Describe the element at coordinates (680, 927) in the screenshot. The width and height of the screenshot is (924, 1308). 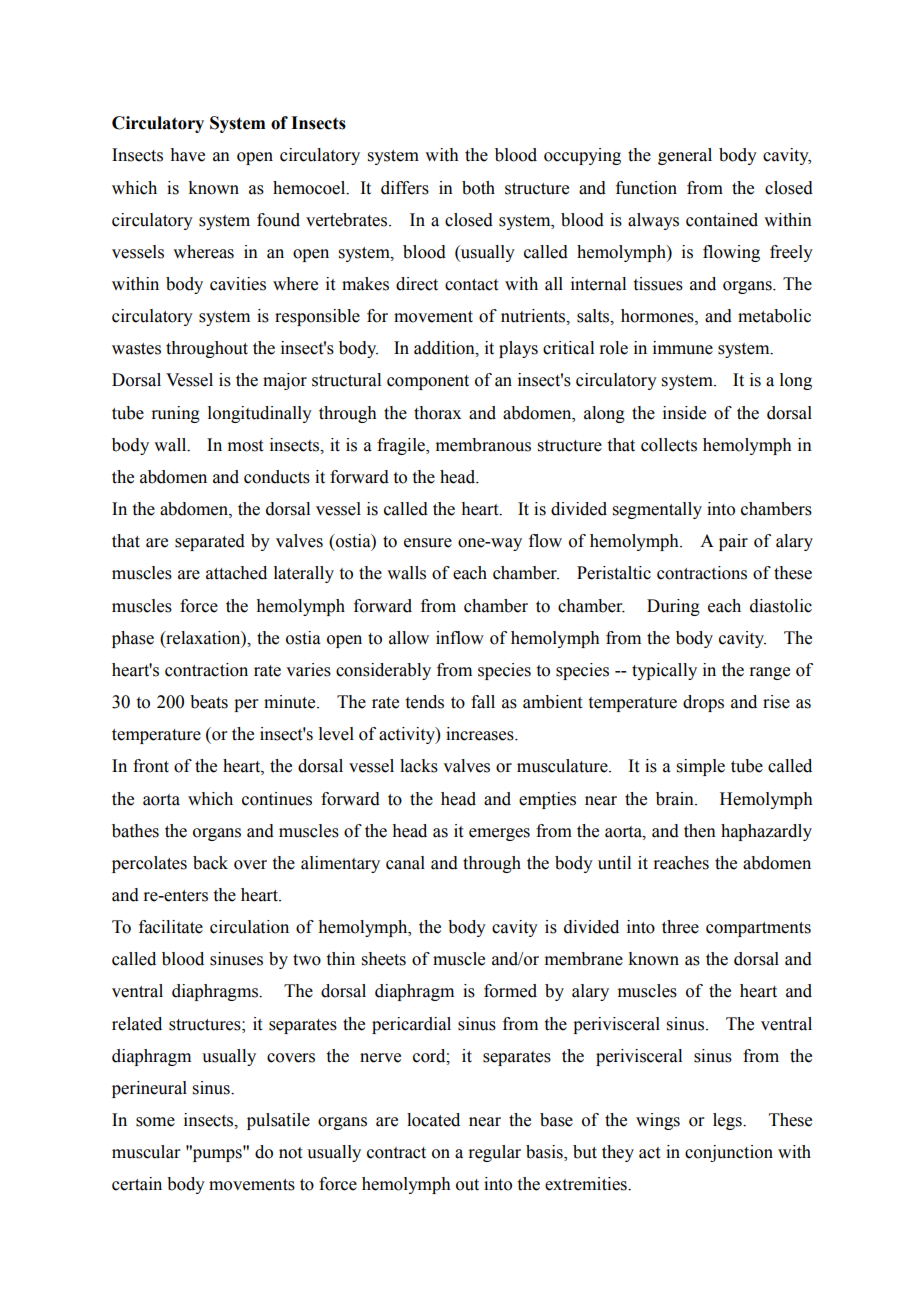
I see `three` at that location.
